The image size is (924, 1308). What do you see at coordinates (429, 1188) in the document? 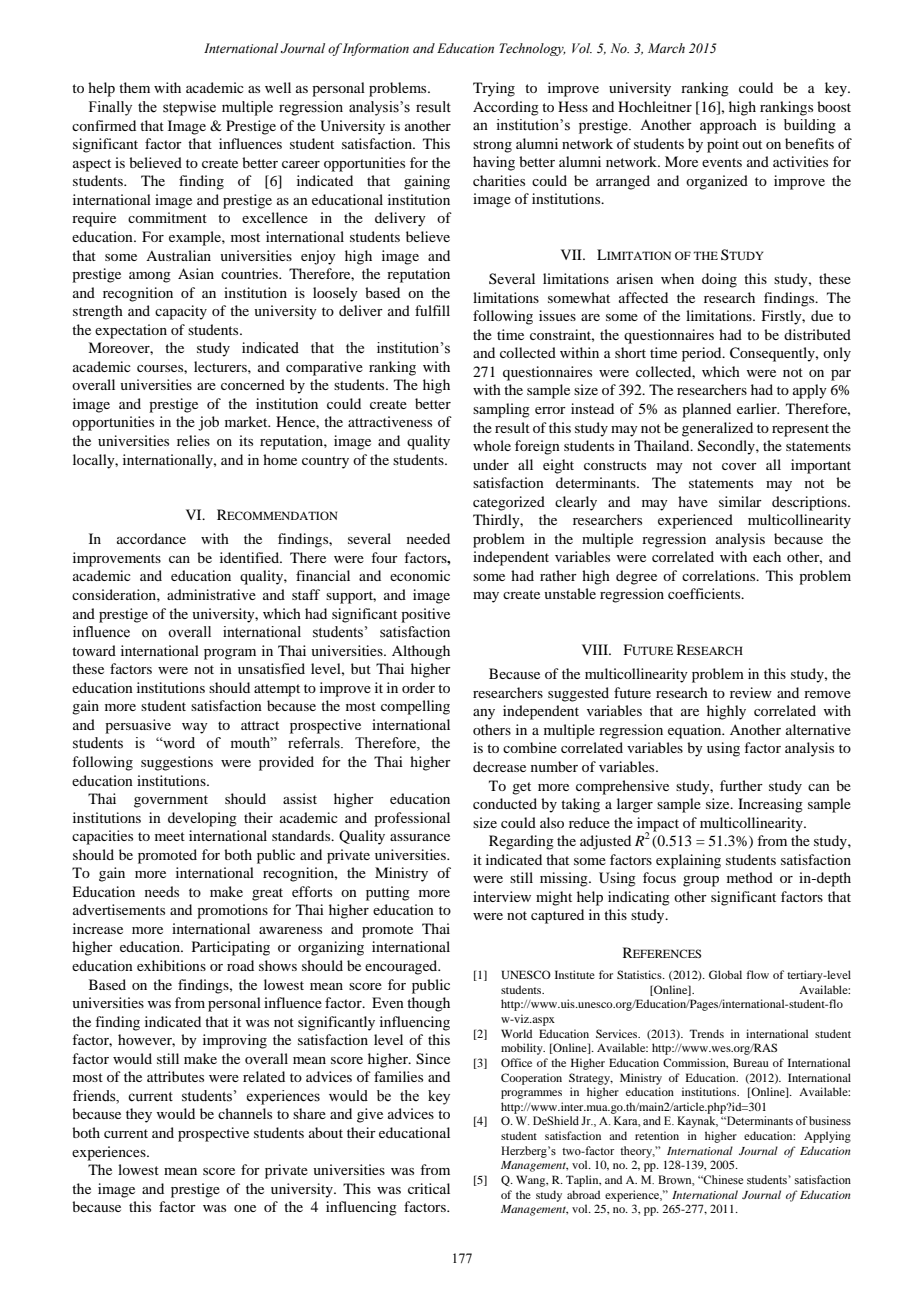
I see `critical` at bounding box center [429, 1188].
